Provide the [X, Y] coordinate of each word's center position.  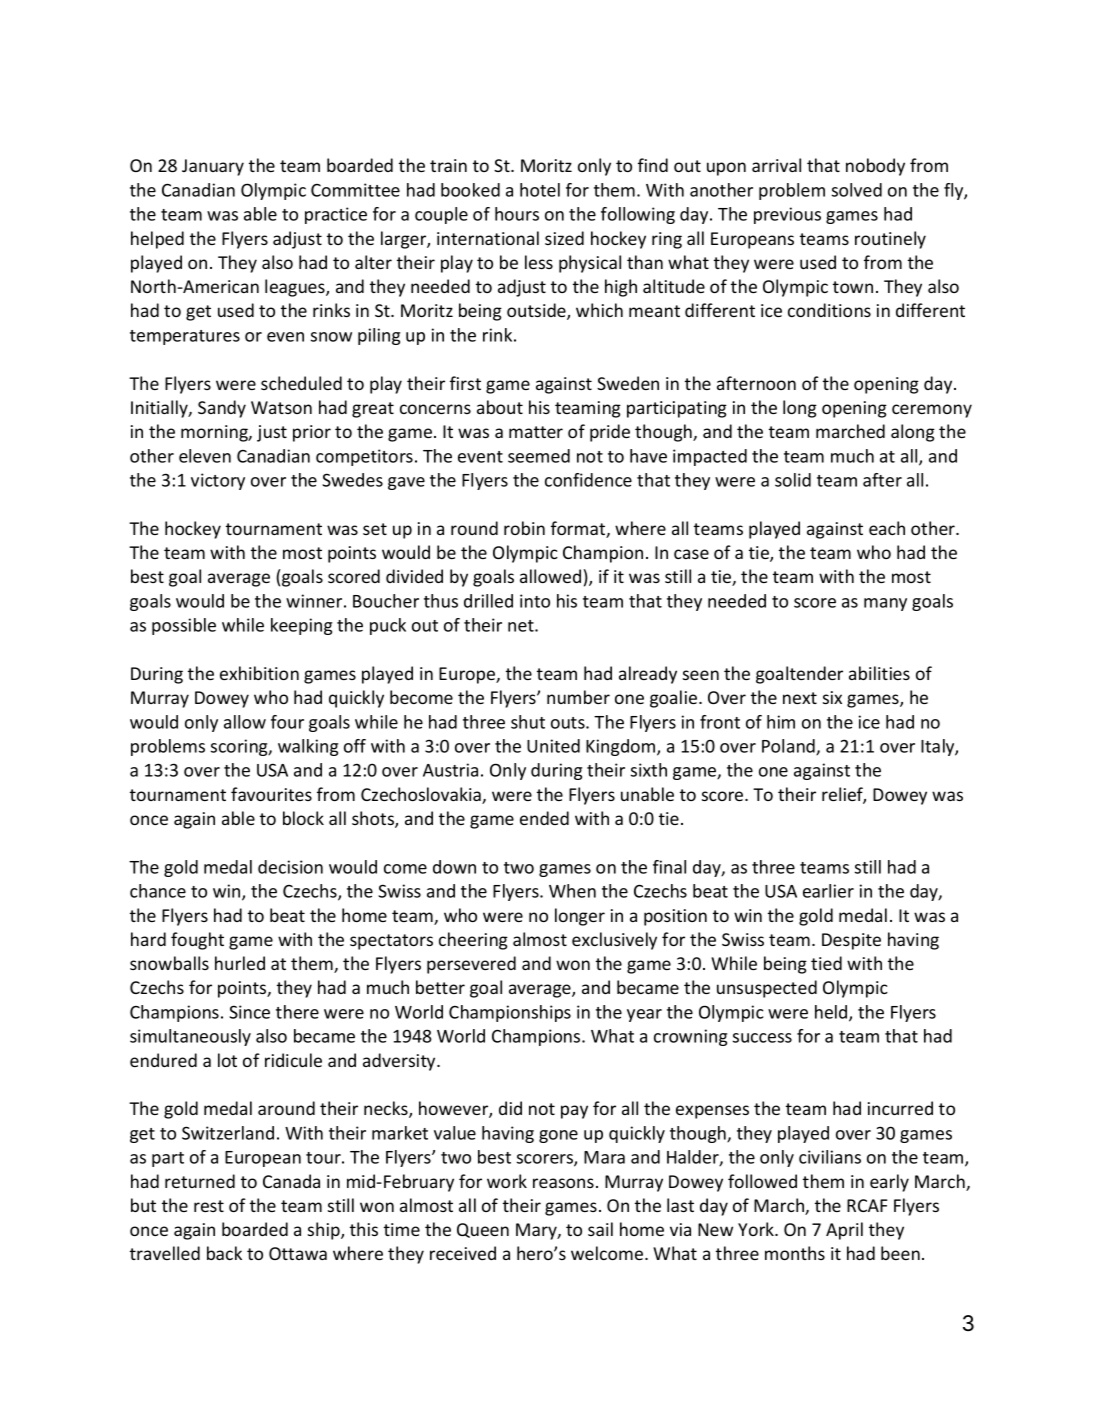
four [287, 722]
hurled [240, 963]
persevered [471, 965]
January [213, 167]
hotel [540, 190]
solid [793, 480]
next [800, 698]
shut [528, 722]
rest [209, 1206]
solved [857, 190]
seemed [539, 456]
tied [826, 963]
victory [218, 481]
